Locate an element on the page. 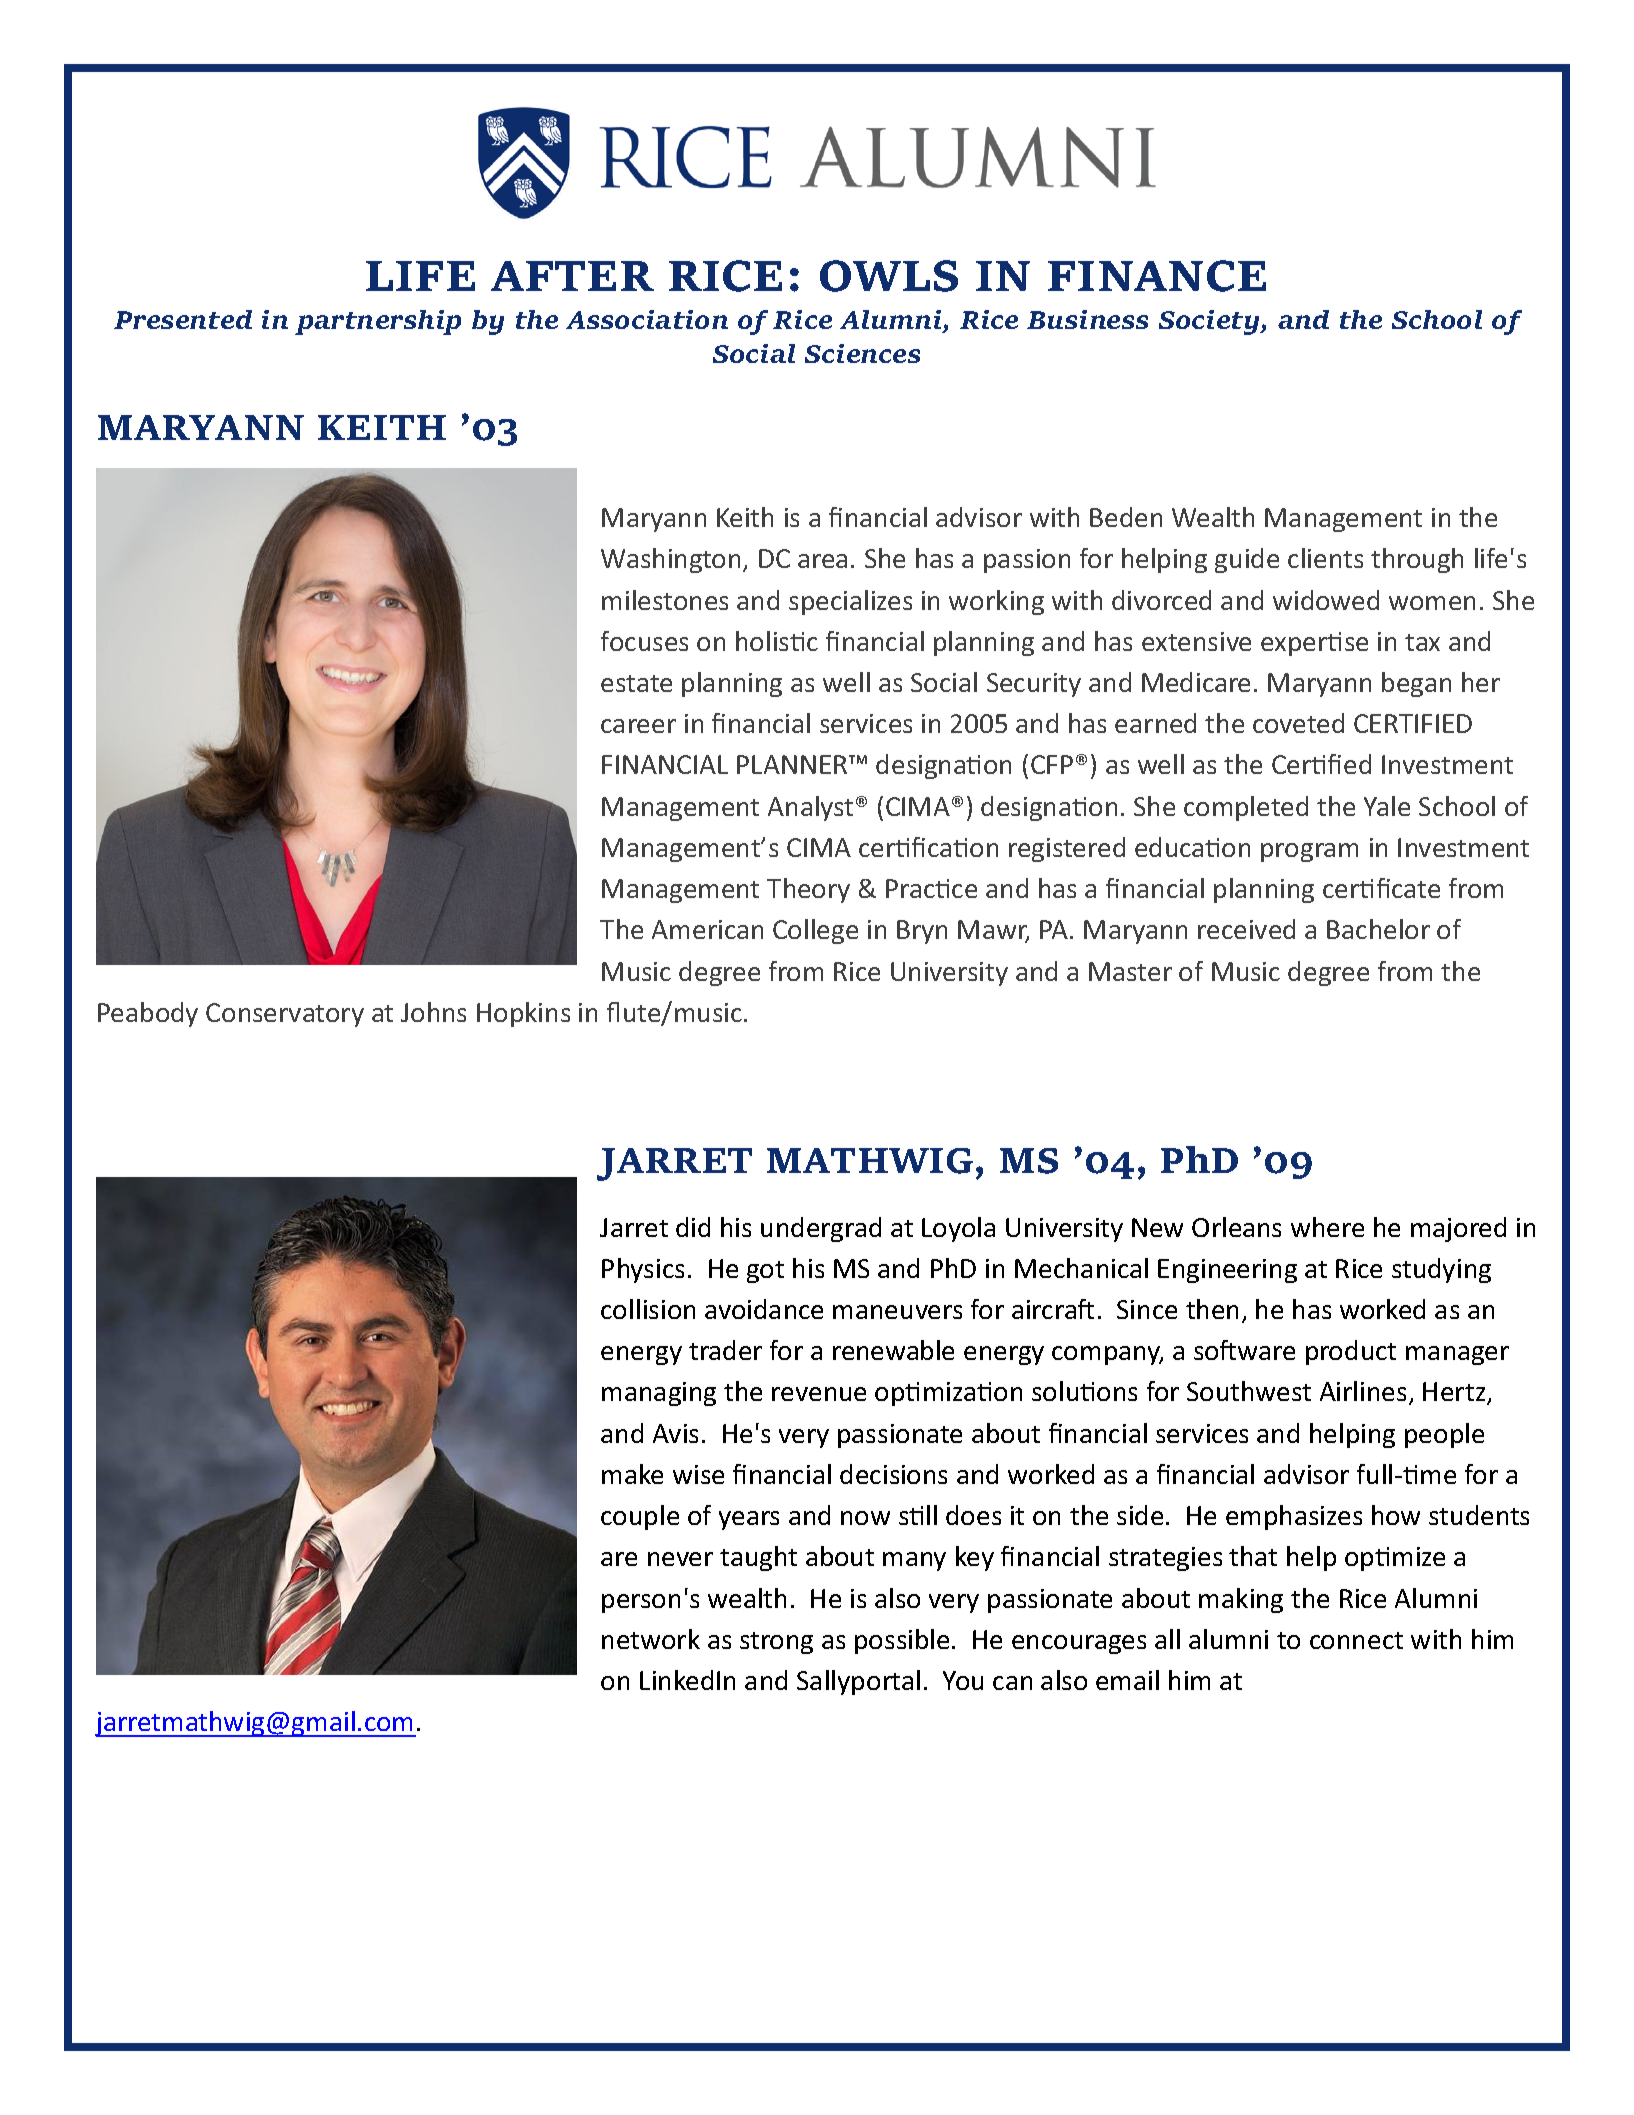 The image size is (1634, 2115). Sciences is located at coordinates (862, 353).
